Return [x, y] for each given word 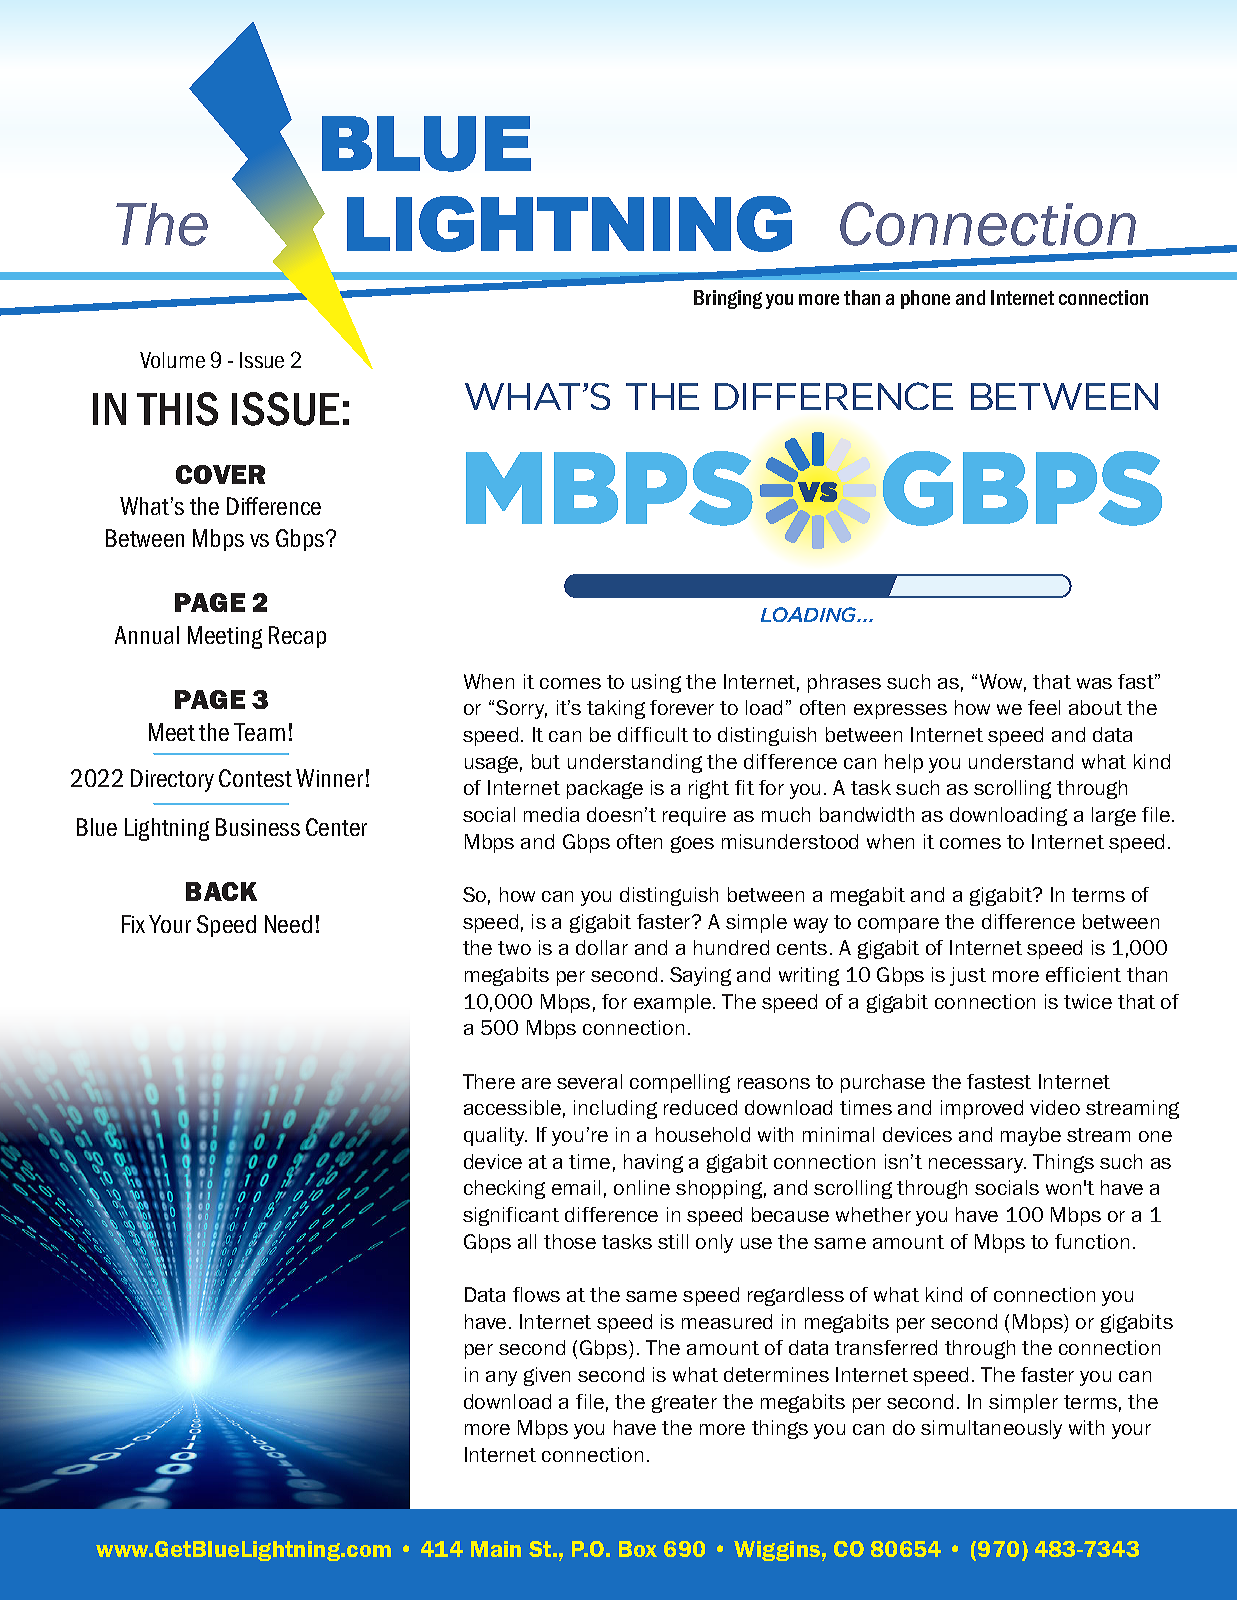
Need [288, 924]
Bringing [728, 299]
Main [496, 1549]
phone [925, 299]
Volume [172, 360]
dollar [602, 947]
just [968, 976]
